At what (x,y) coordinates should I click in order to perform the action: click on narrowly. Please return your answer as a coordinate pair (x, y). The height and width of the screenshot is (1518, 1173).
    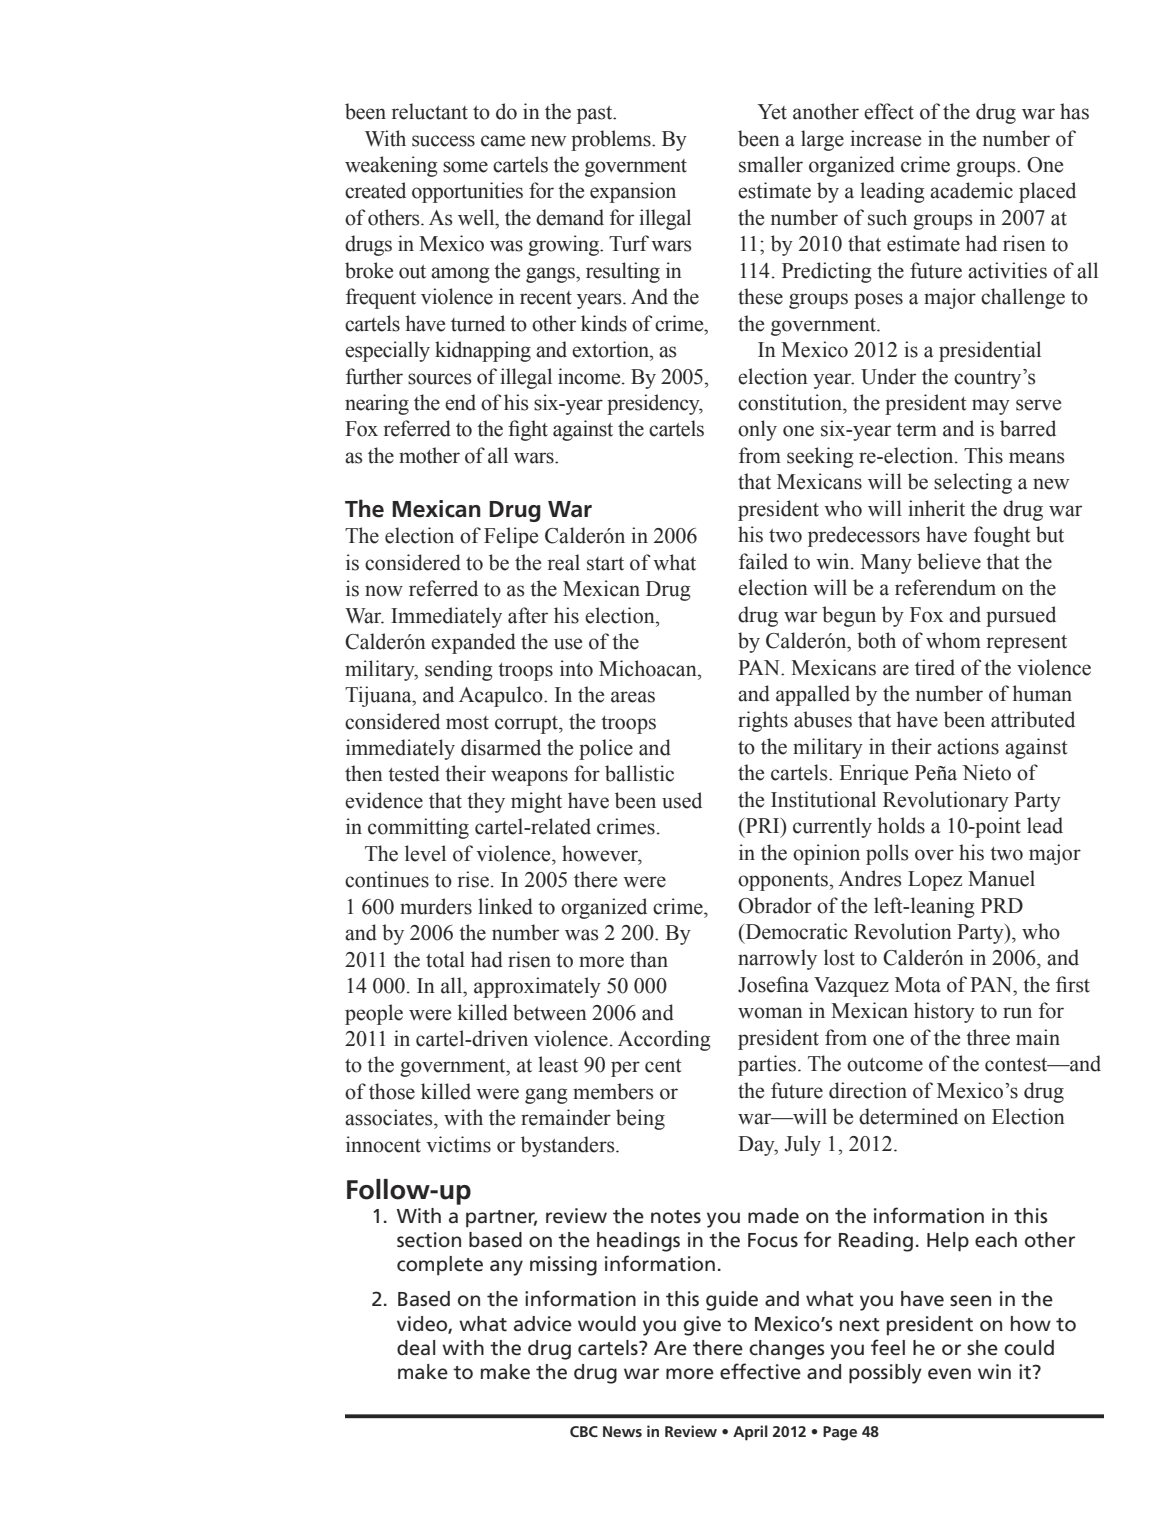
    Looking at the image, I should click on (777, 959).
